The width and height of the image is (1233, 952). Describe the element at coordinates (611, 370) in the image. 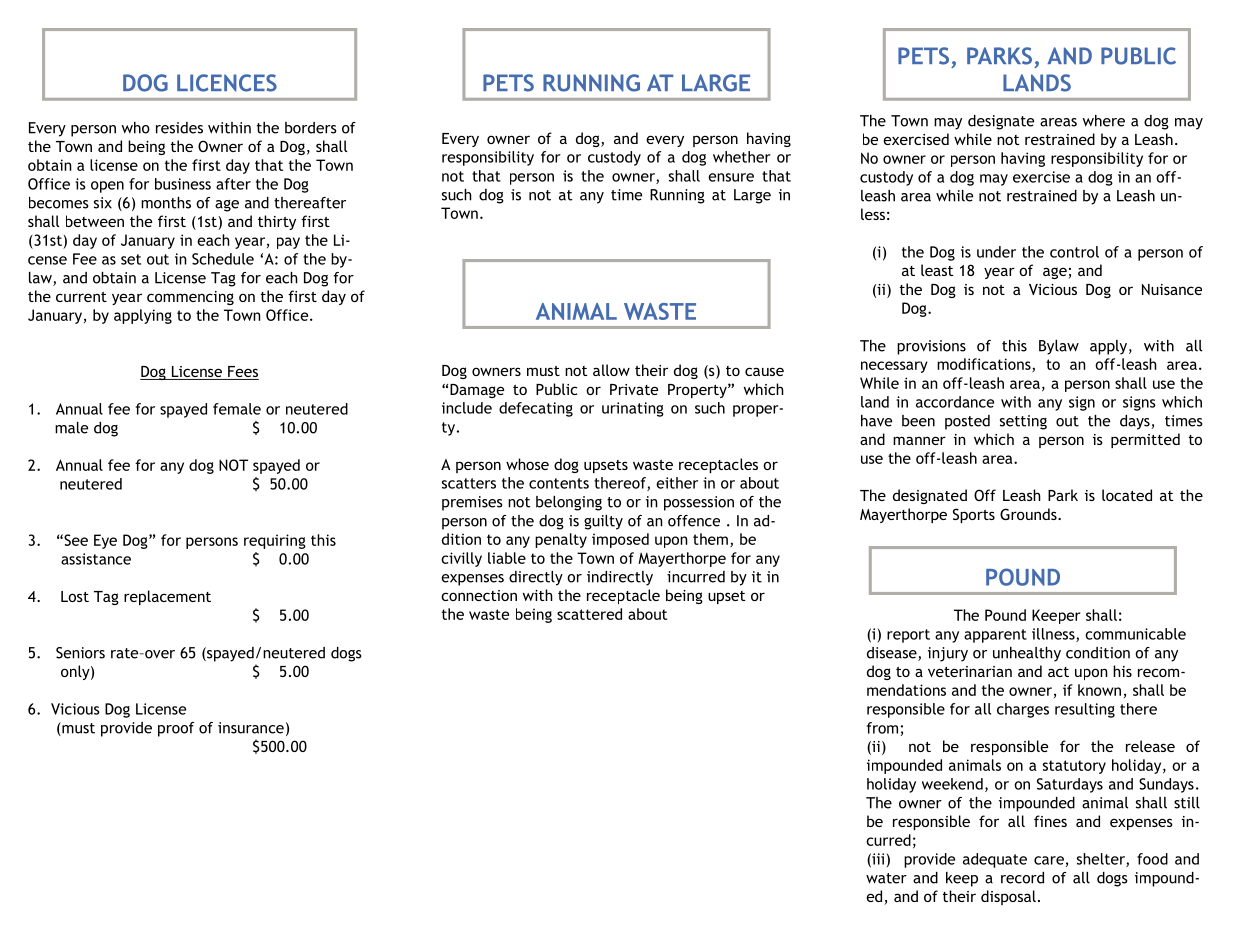

I see `allow` at that location.
